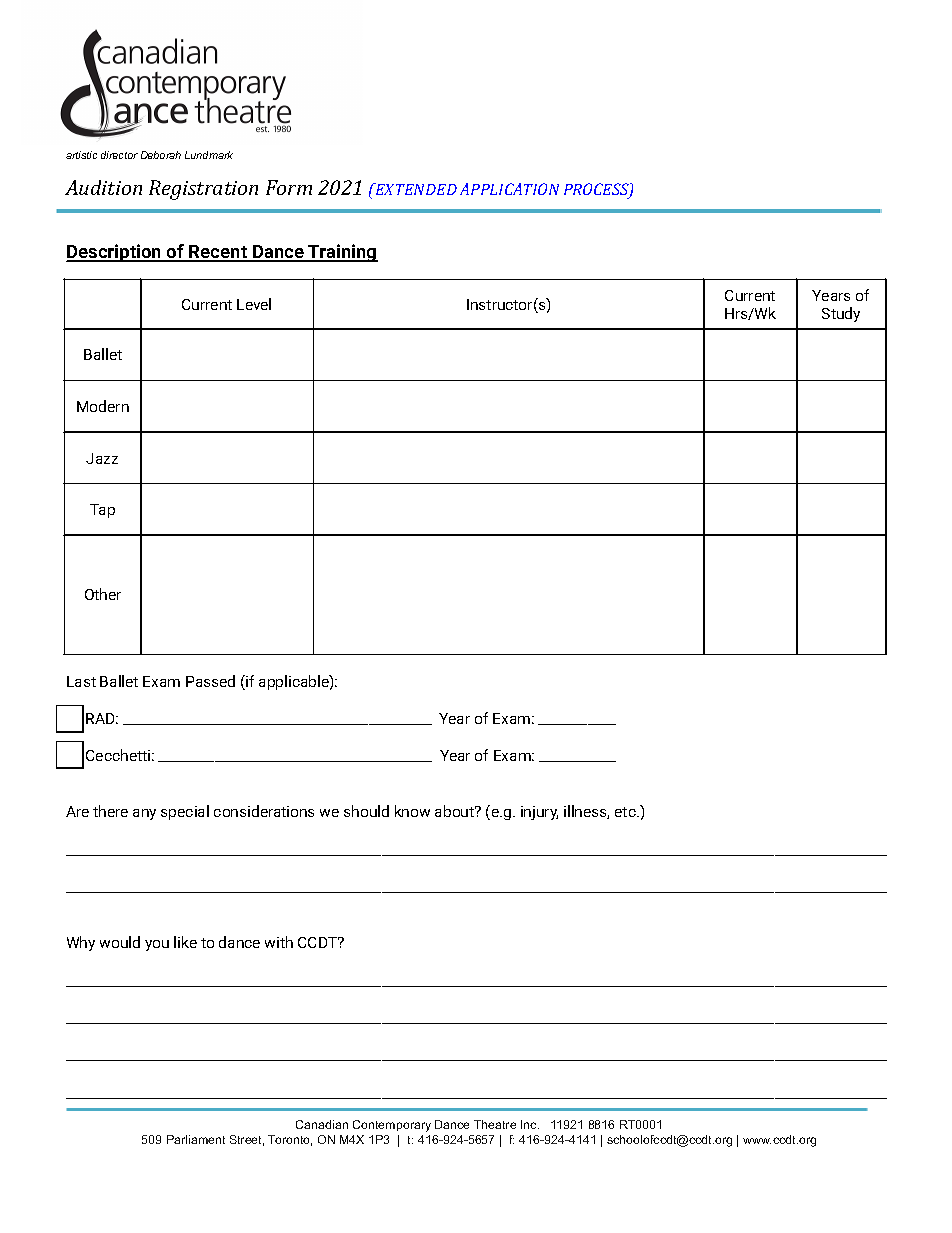  I want to click on EXTENDED, so click(415, 189).
